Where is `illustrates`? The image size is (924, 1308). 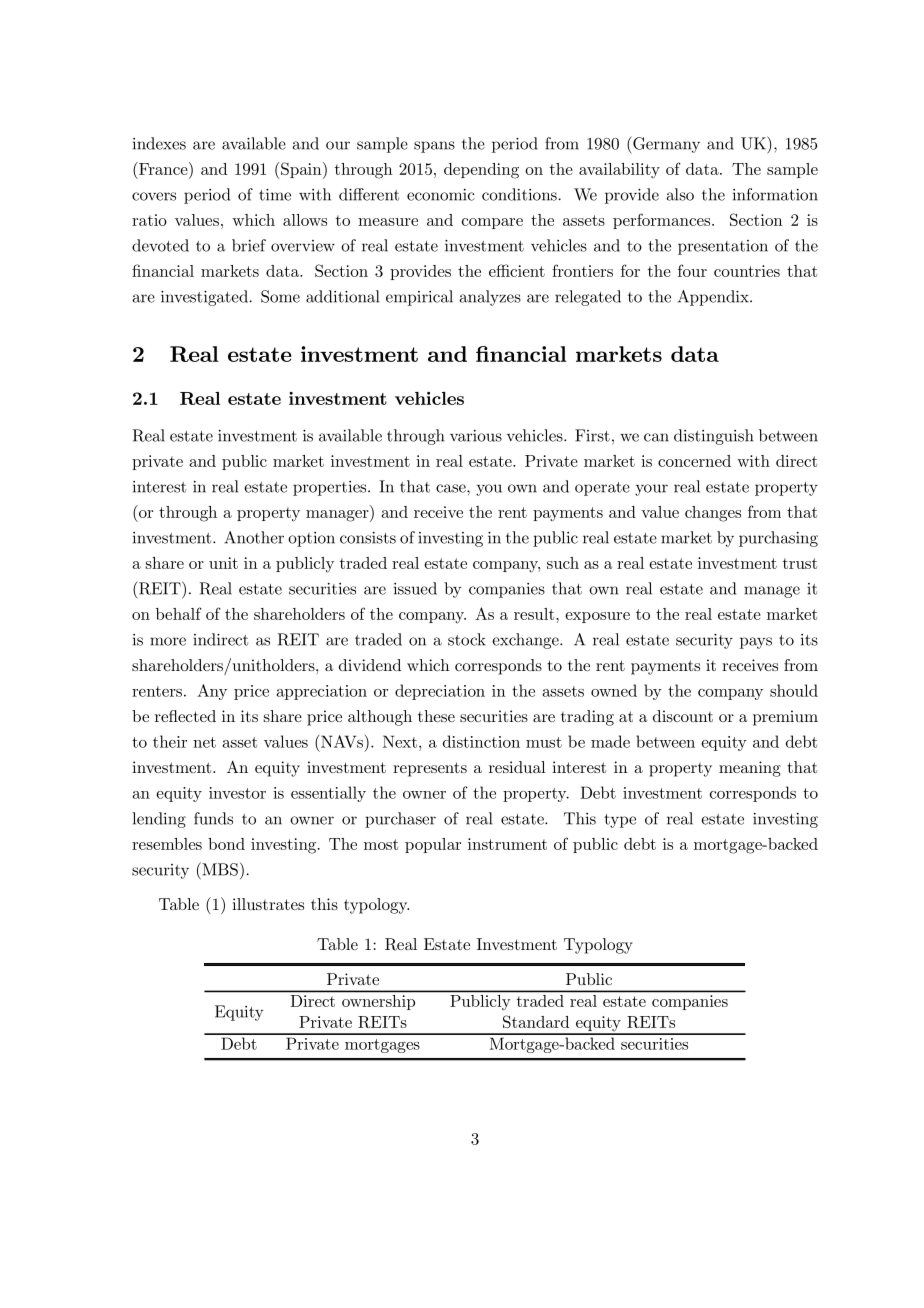
illustrates is located at coordinates (268, 904).
